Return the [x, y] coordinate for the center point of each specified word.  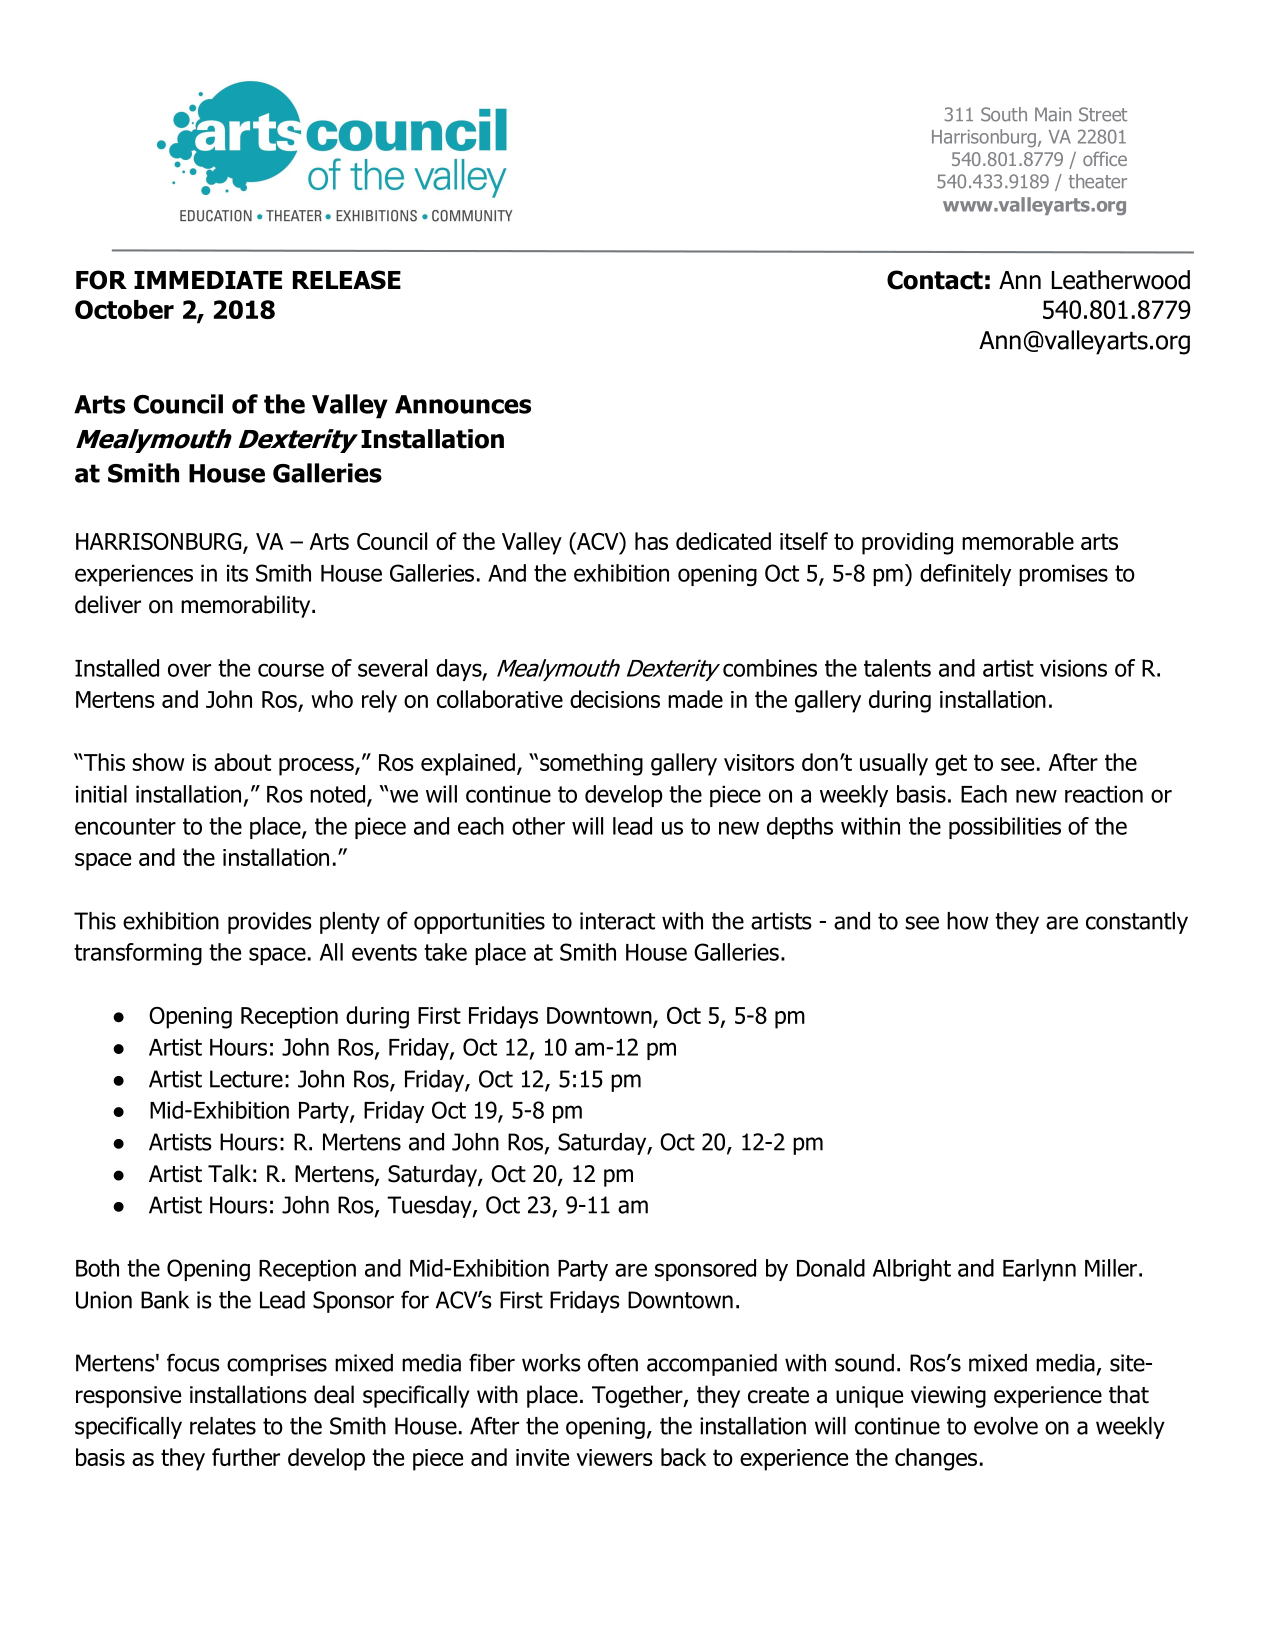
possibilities [1005, 828]
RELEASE [347, 280]
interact [617, 921]
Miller [1111, 1268]
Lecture [246, 1079]
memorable [1018, 541]
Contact [935, 280]
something [591, 764]
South [1004, 114]
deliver [108, 604]
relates [223, 1426]
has [651, 541]
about [242, 762]
